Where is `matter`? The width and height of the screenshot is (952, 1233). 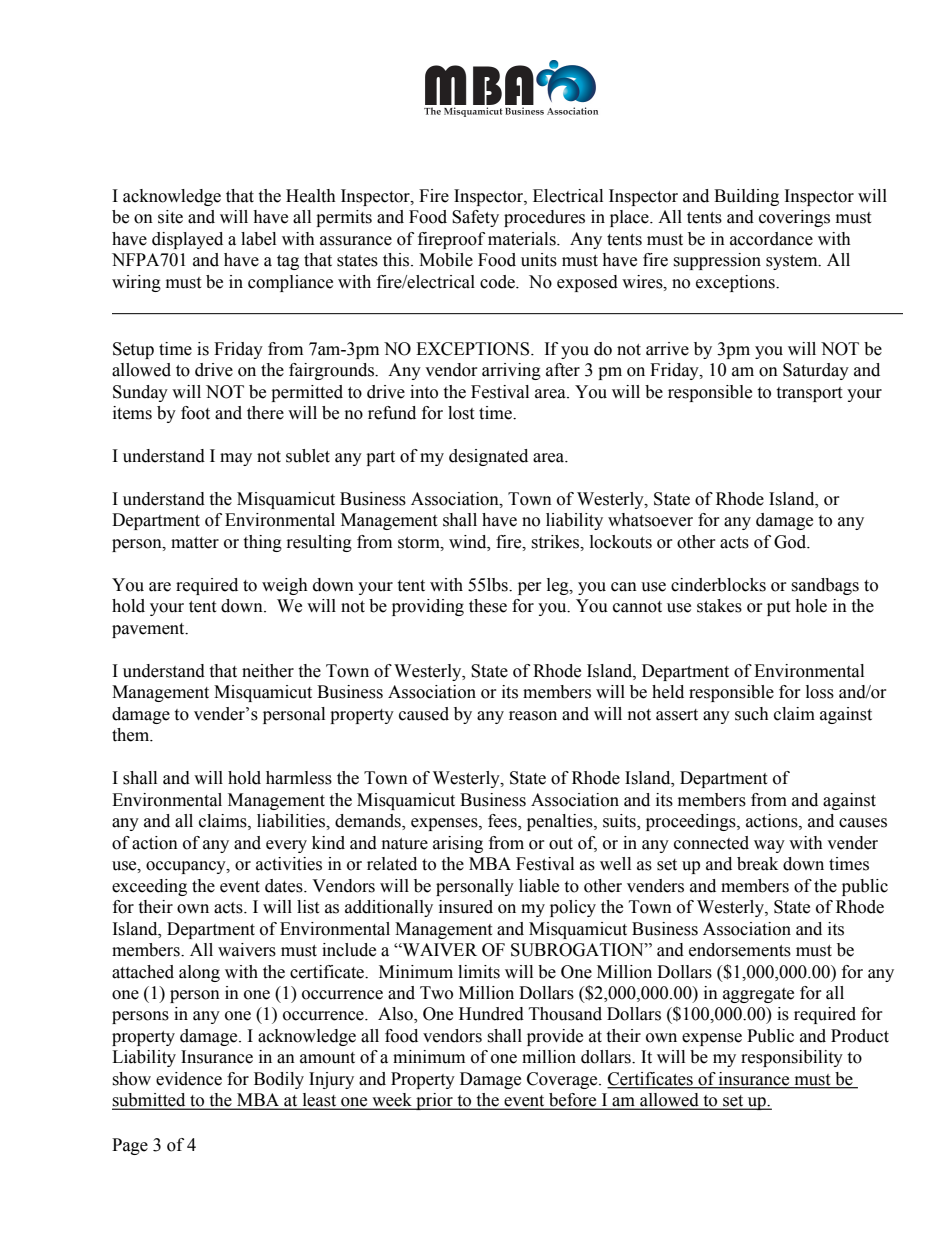
matter is located at coordinates (195, 543).
